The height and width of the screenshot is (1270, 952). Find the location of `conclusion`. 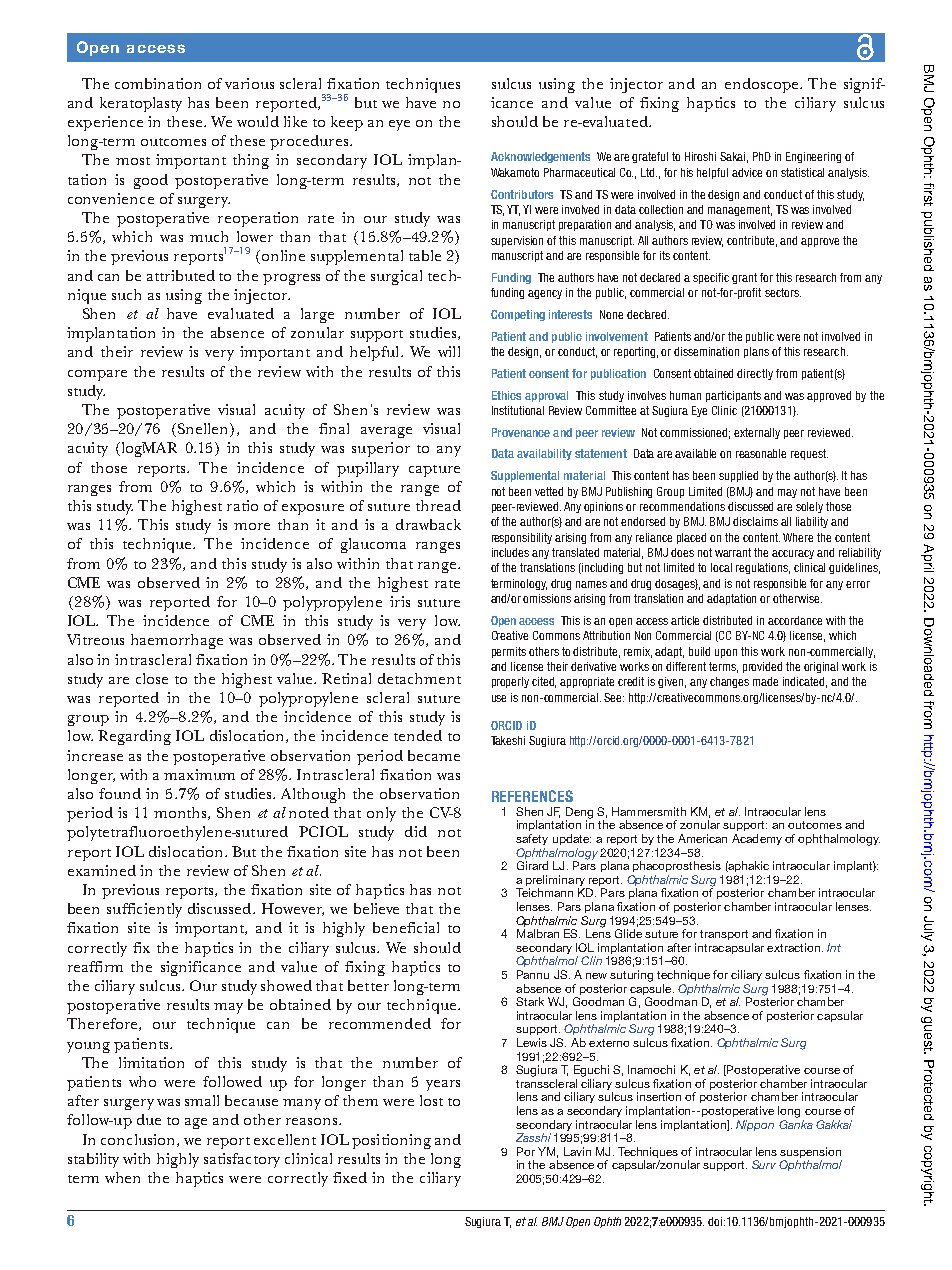

conclusion is located at coordinates (139, 1140).
